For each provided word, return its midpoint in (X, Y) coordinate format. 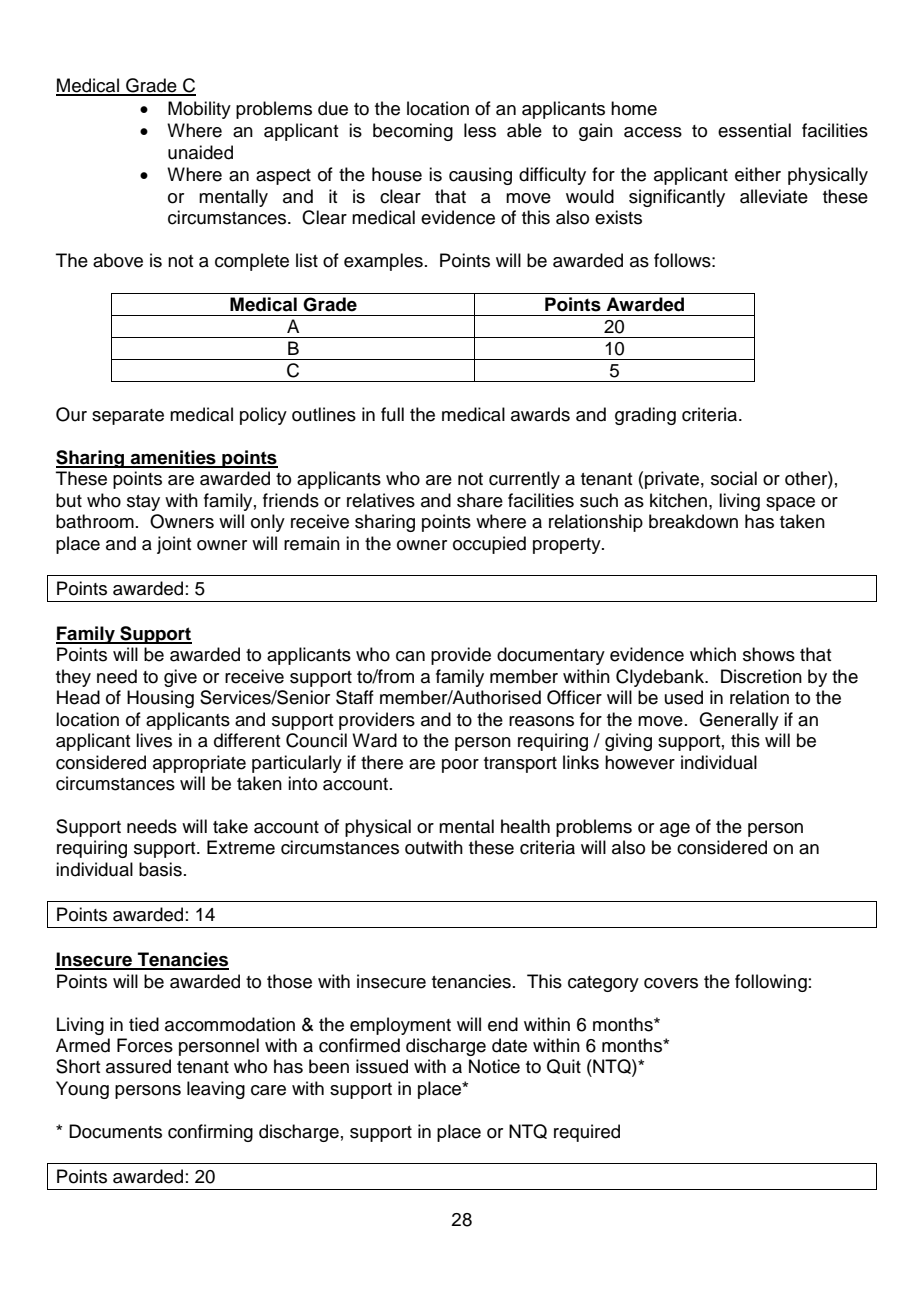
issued (382, 1066)
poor (460, 766)
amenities (173, 458)
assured (138, 1066)
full (392, 414)
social (734, 478)
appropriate (199, 764)
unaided (200, 152)
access (653, 132)
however (640, 762)
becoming (413, 132)
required (587, 1133)
